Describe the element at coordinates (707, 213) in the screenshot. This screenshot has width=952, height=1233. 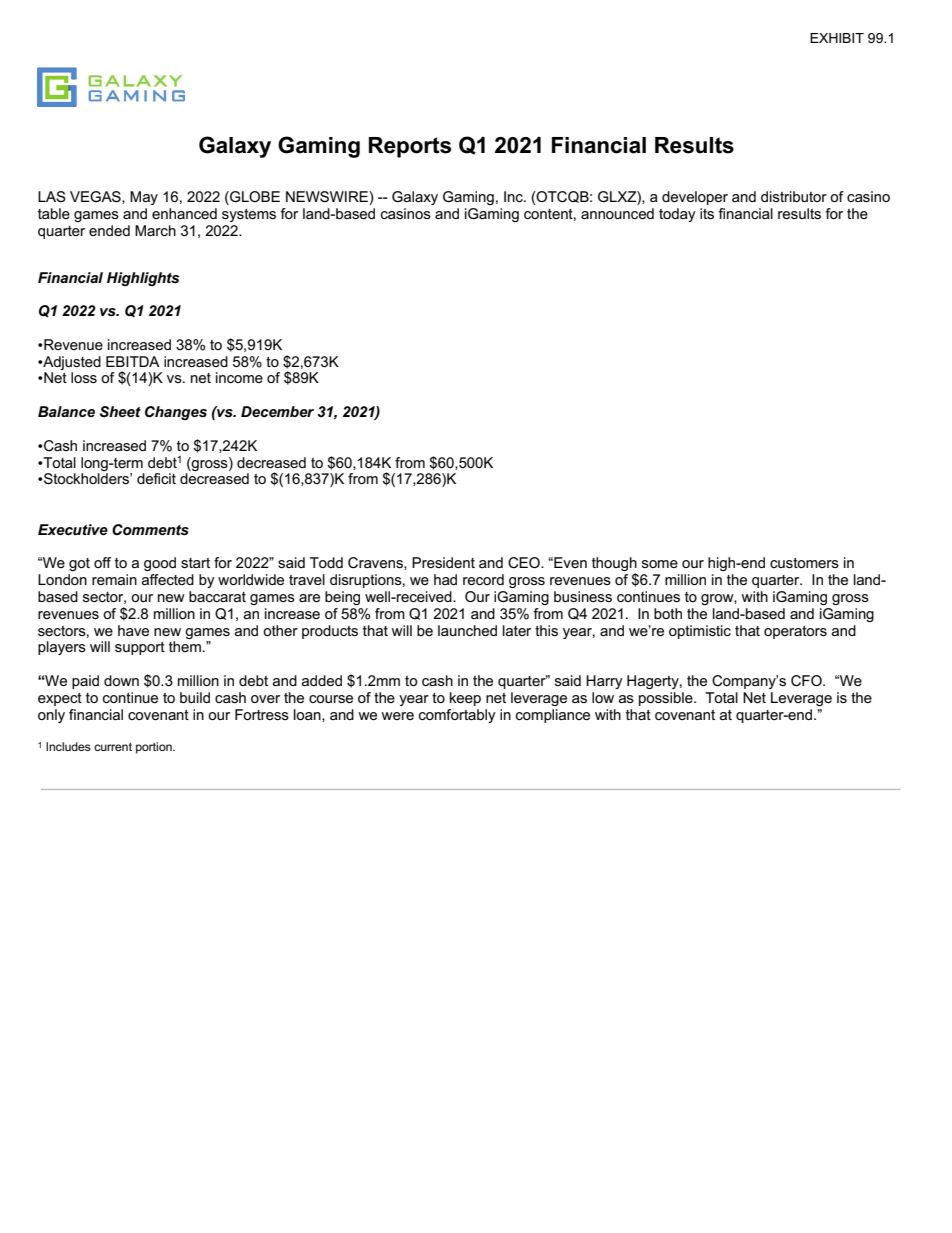
I see `its` at that location.
